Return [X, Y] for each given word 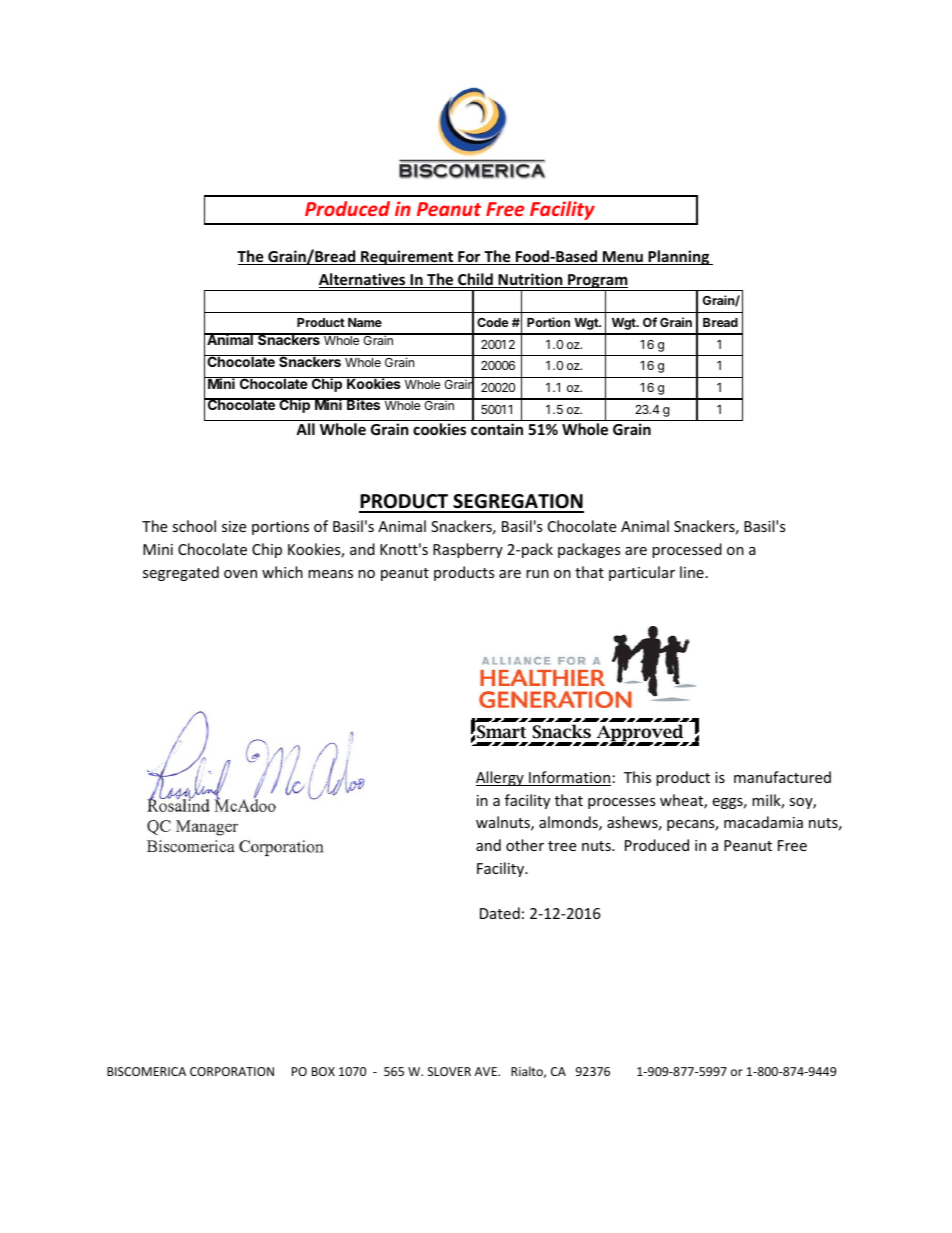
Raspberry [468, 550]
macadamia [763, 822]
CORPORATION [232, 1071]
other [525, 845]
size [234, 526]
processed [687, 550]
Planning [679, 257]
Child [475, 280]
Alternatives [363, 280]
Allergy [501, 778]
